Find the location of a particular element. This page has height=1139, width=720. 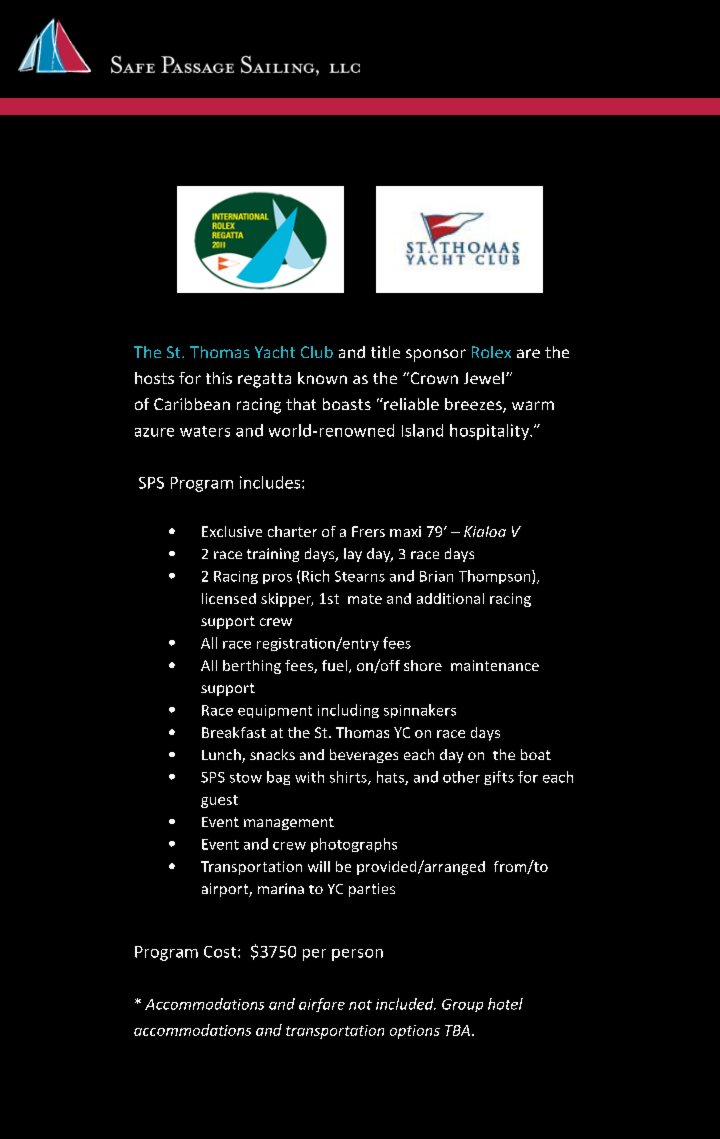

including is located at coordinates (348, 711).
